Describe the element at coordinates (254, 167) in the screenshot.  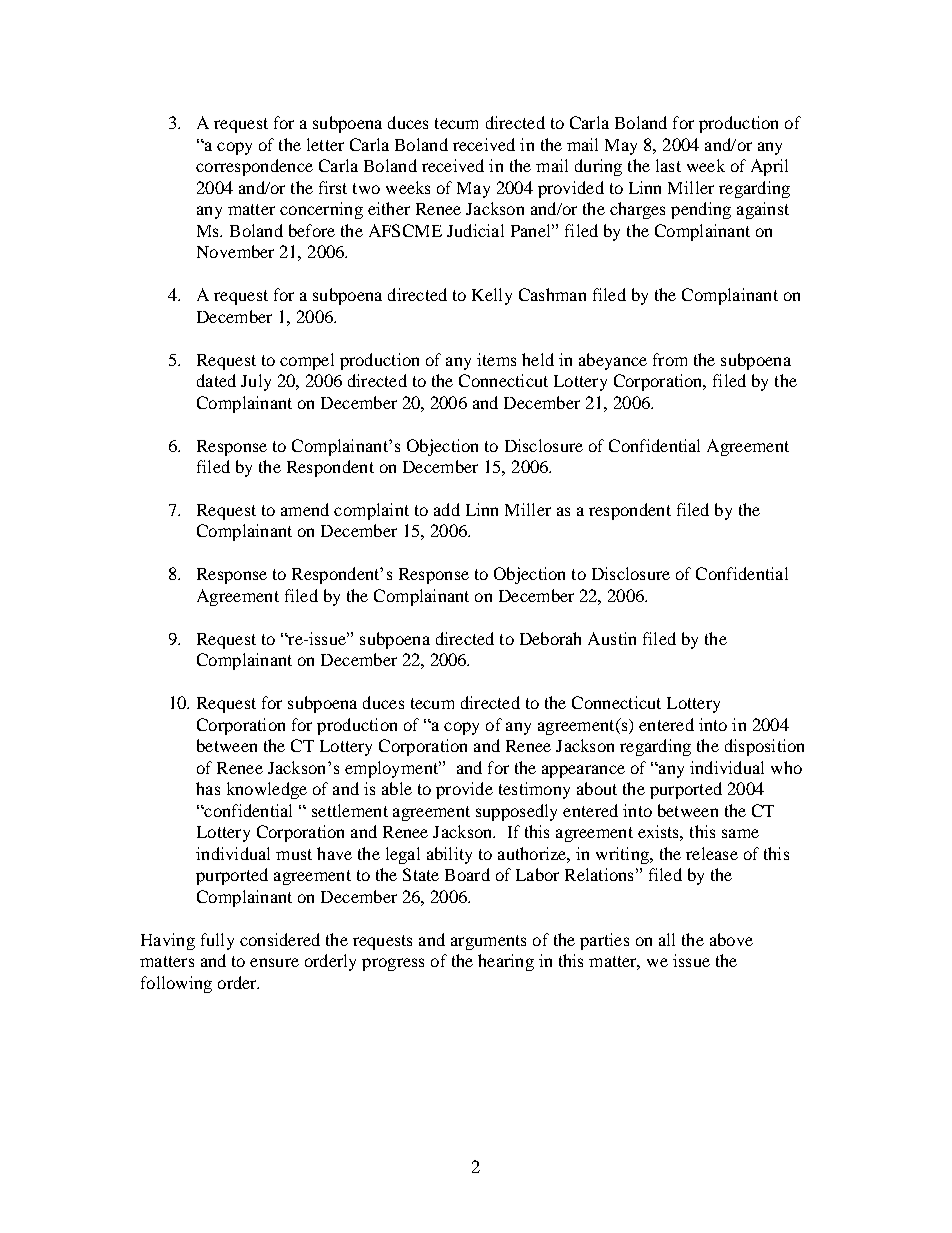
I see `correspondence` at that location.
